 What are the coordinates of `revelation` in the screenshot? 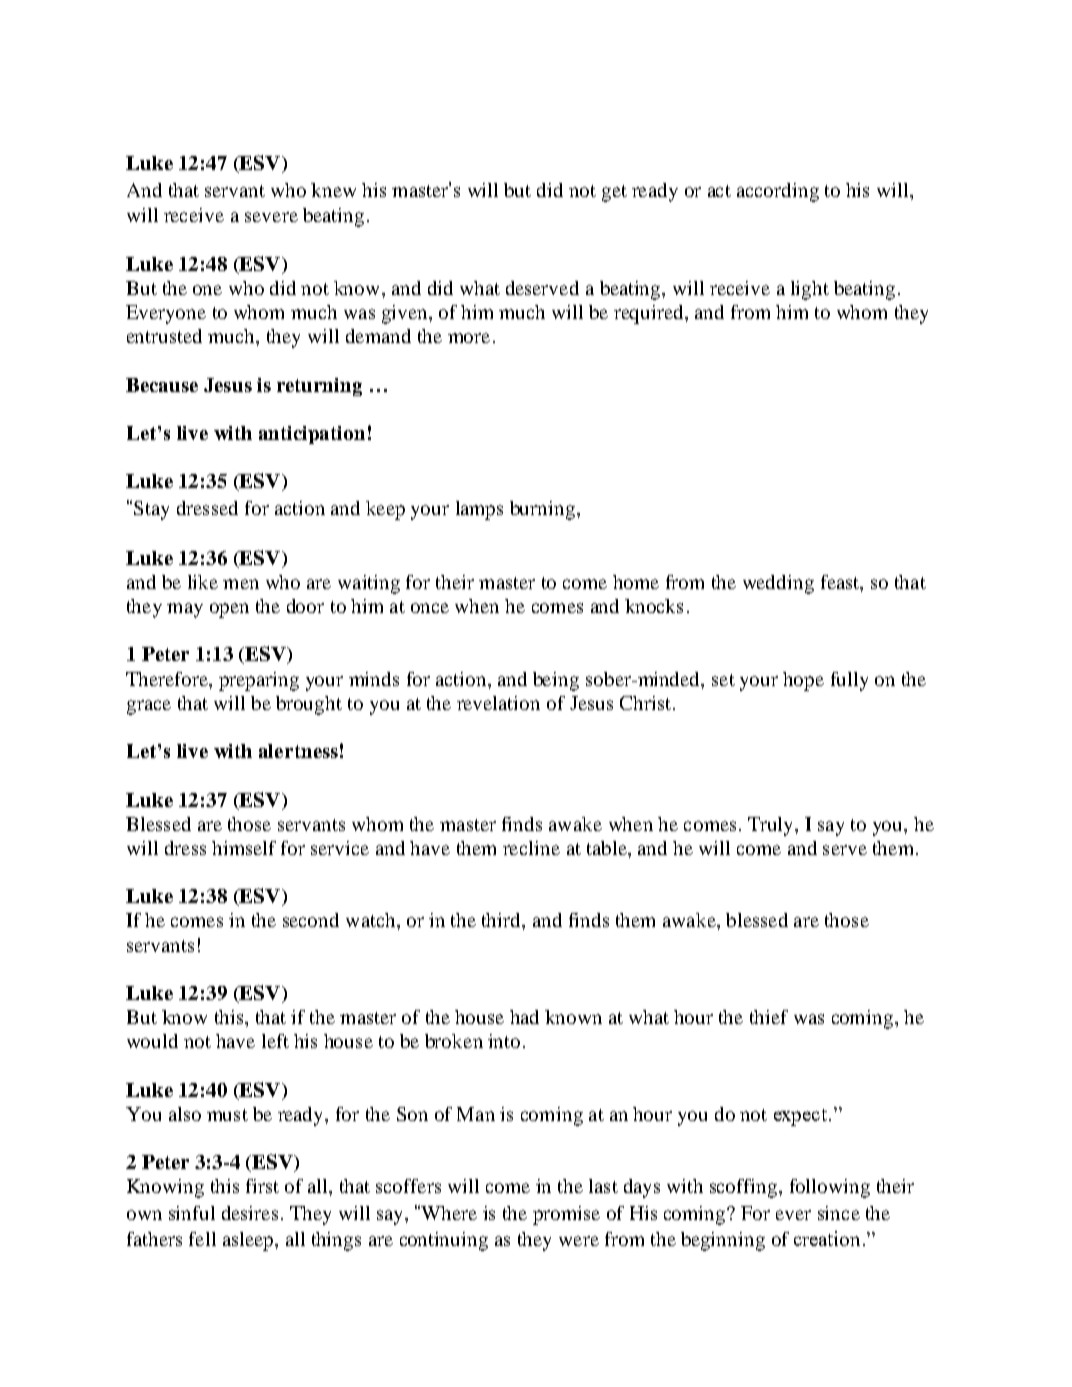 It's located at (498, 703).
